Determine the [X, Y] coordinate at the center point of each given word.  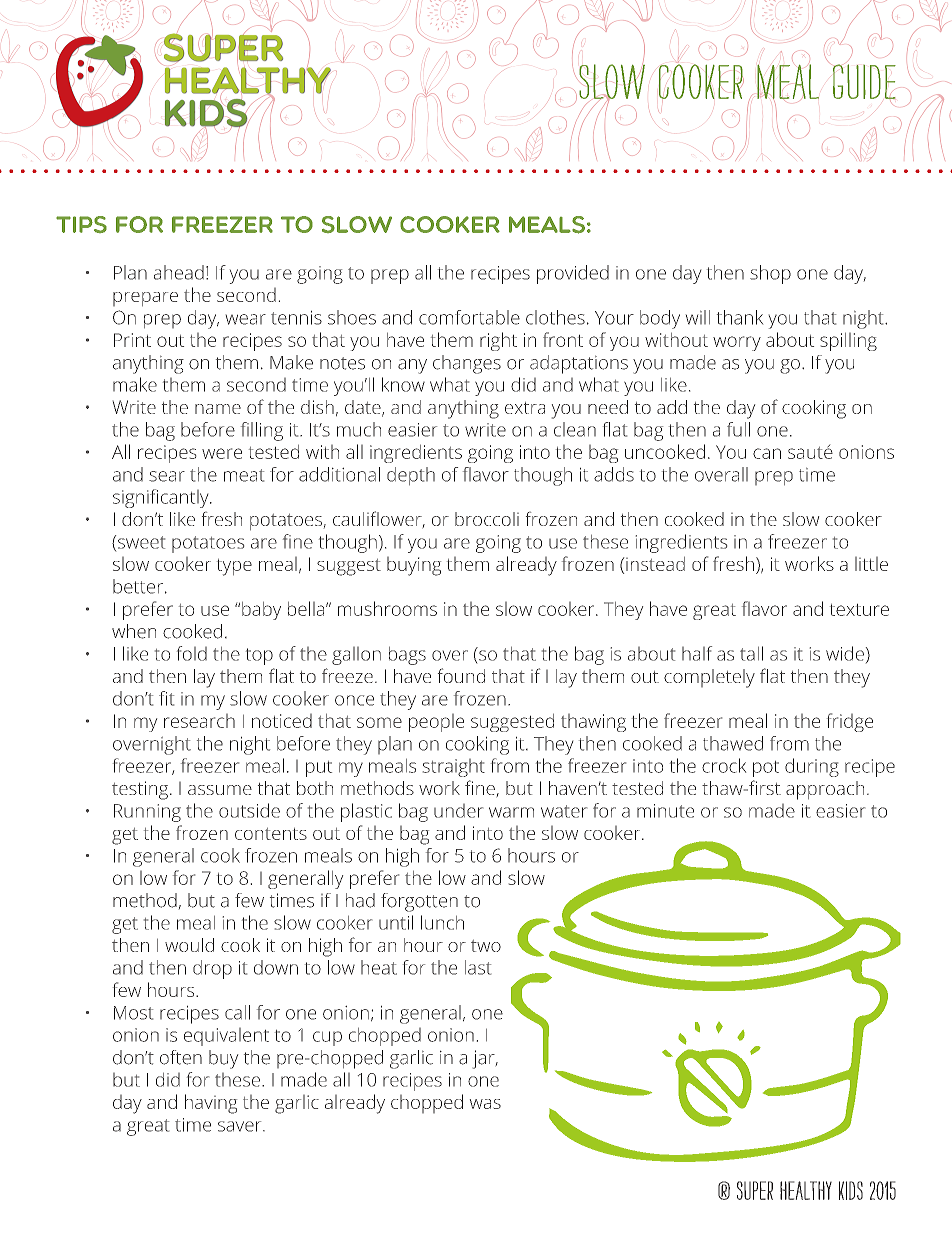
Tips [81, 224]
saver [241, 1126]
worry [737, 343]
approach [825, 790]
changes [467, 364]
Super [755, 1190]
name [218, 409]
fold [192, 653]
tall [751, 653]
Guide [864, 81]
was [485, 1104]
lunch [442, 922]
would [189, 945]
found [461, 675]
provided [573, 274]
